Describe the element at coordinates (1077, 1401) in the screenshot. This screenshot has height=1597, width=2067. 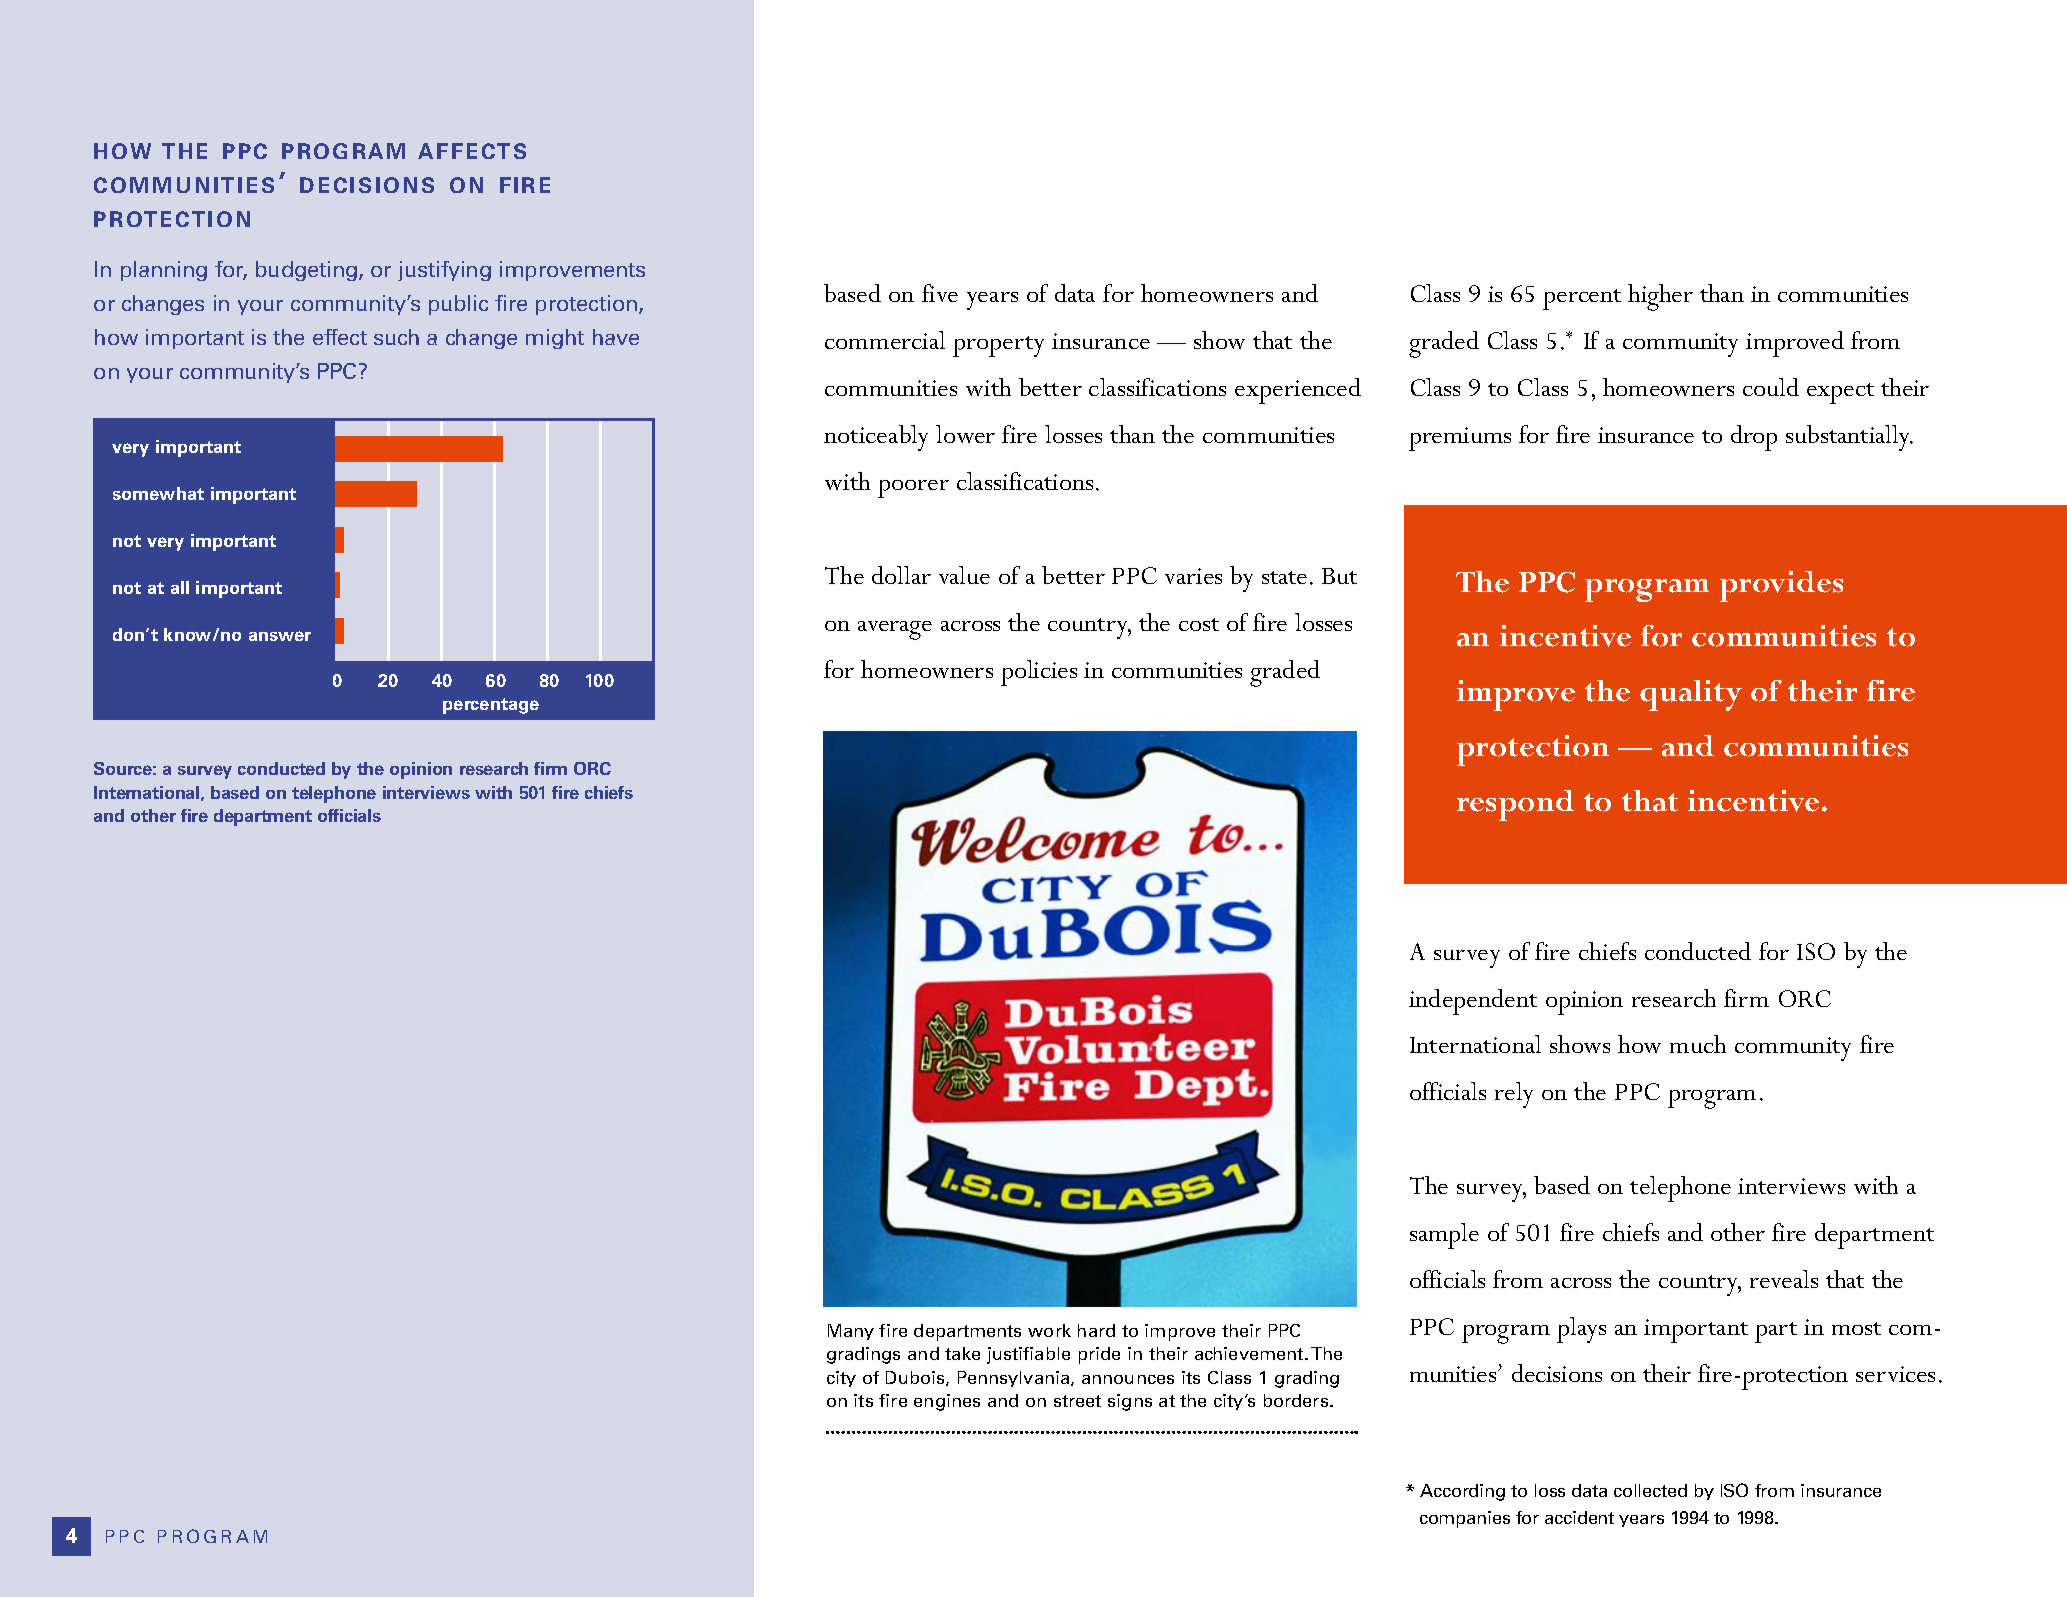
I see `street` at that location.
